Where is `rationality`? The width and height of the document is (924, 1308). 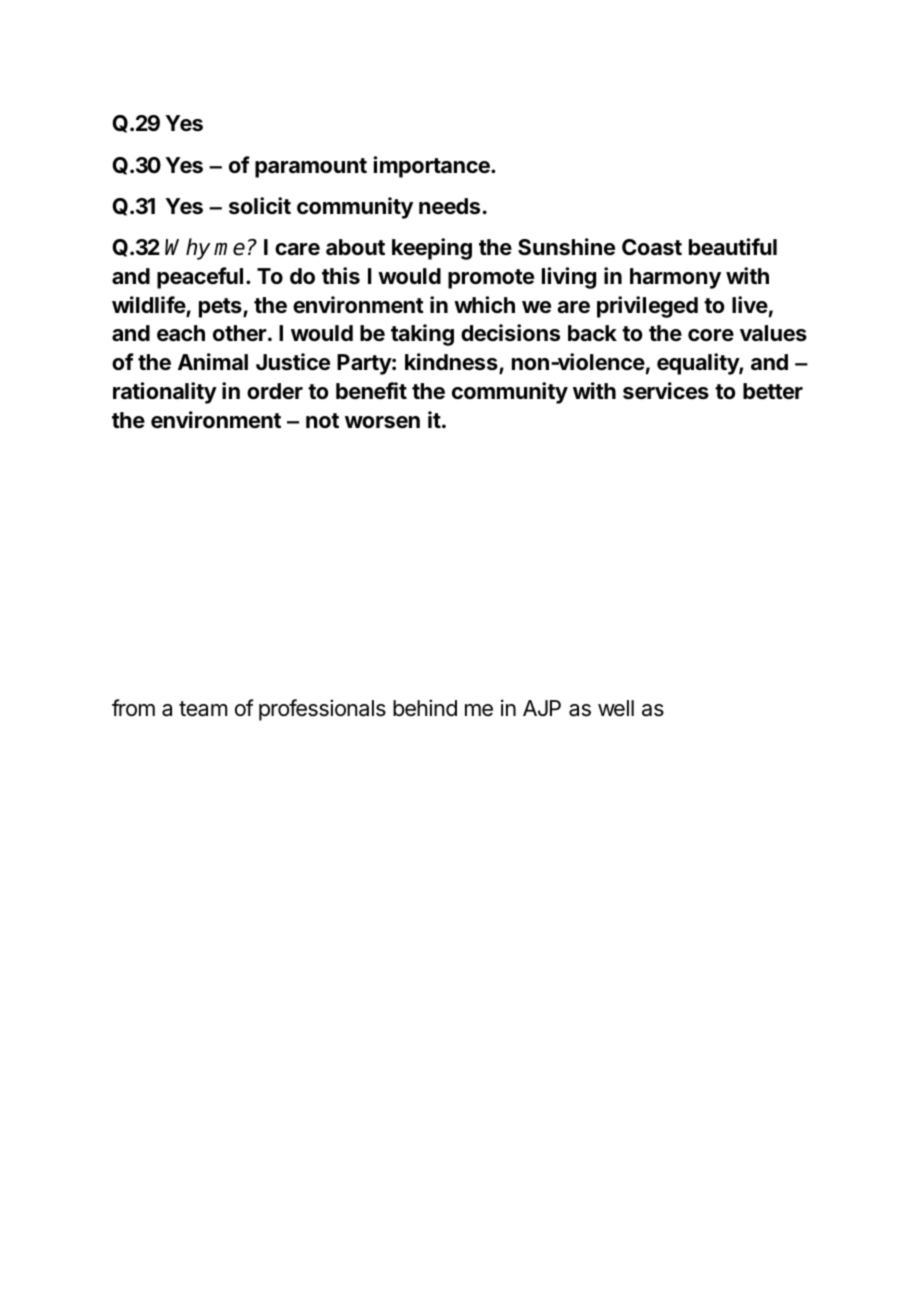 rationality is located at coordinates (165, 393).
